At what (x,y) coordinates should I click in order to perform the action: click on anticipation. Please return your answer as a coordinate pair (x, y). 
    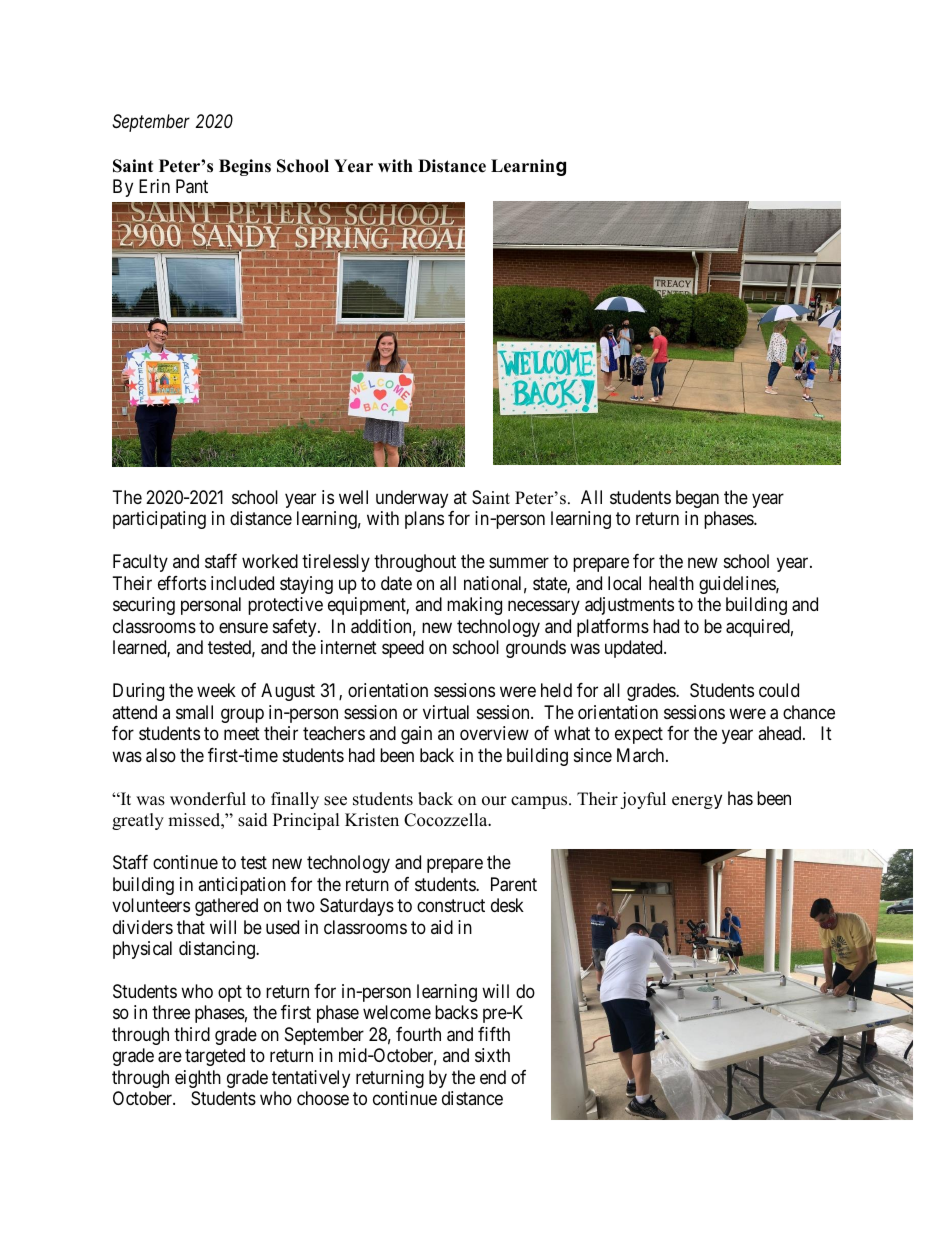
    Looking at the image, I should click on (242, 886).
